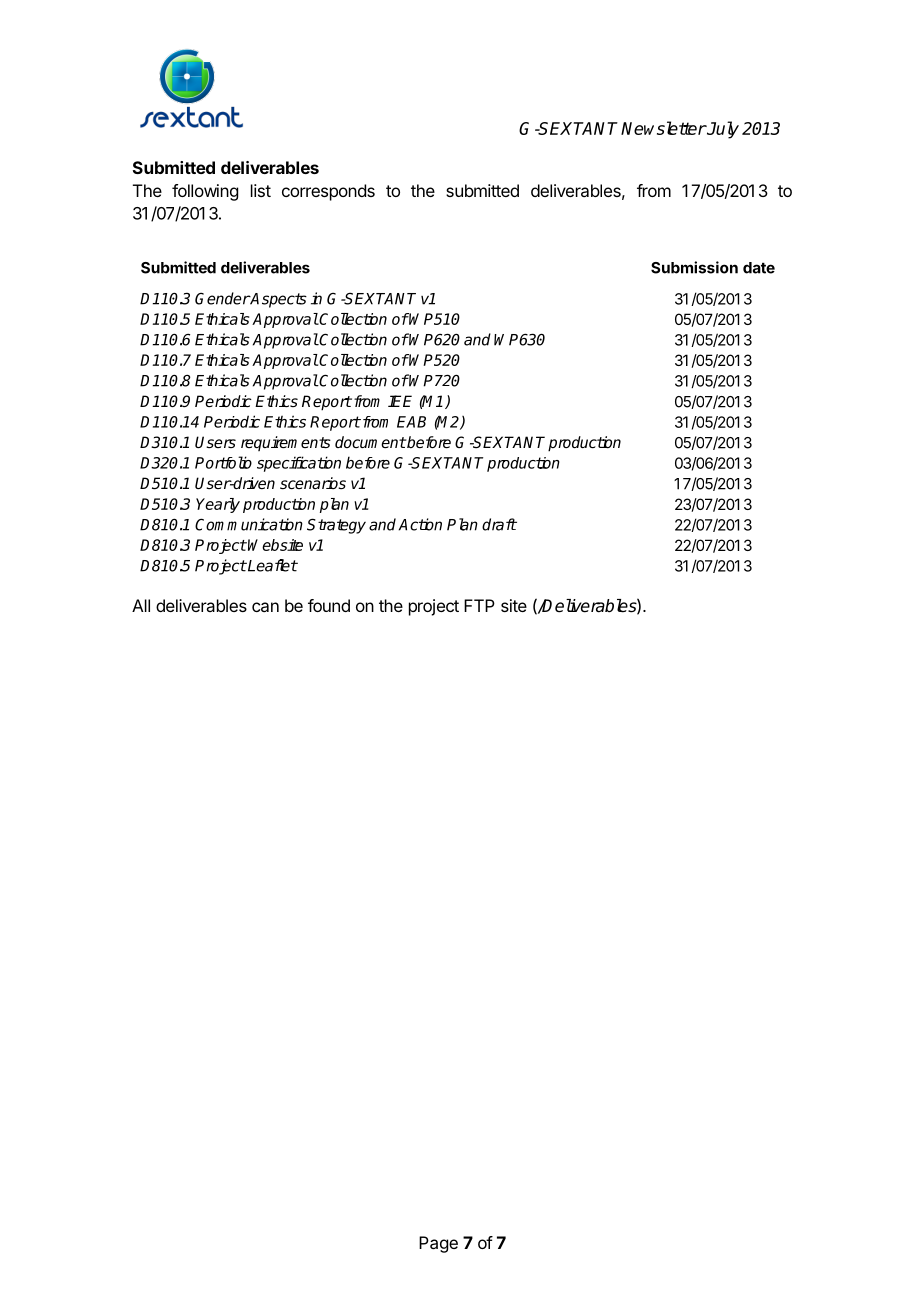 This screenshot has height=1308, width=924. Describe the element at coordinates (328, 192) in the screenshot. I see `corresponds` at that location.
